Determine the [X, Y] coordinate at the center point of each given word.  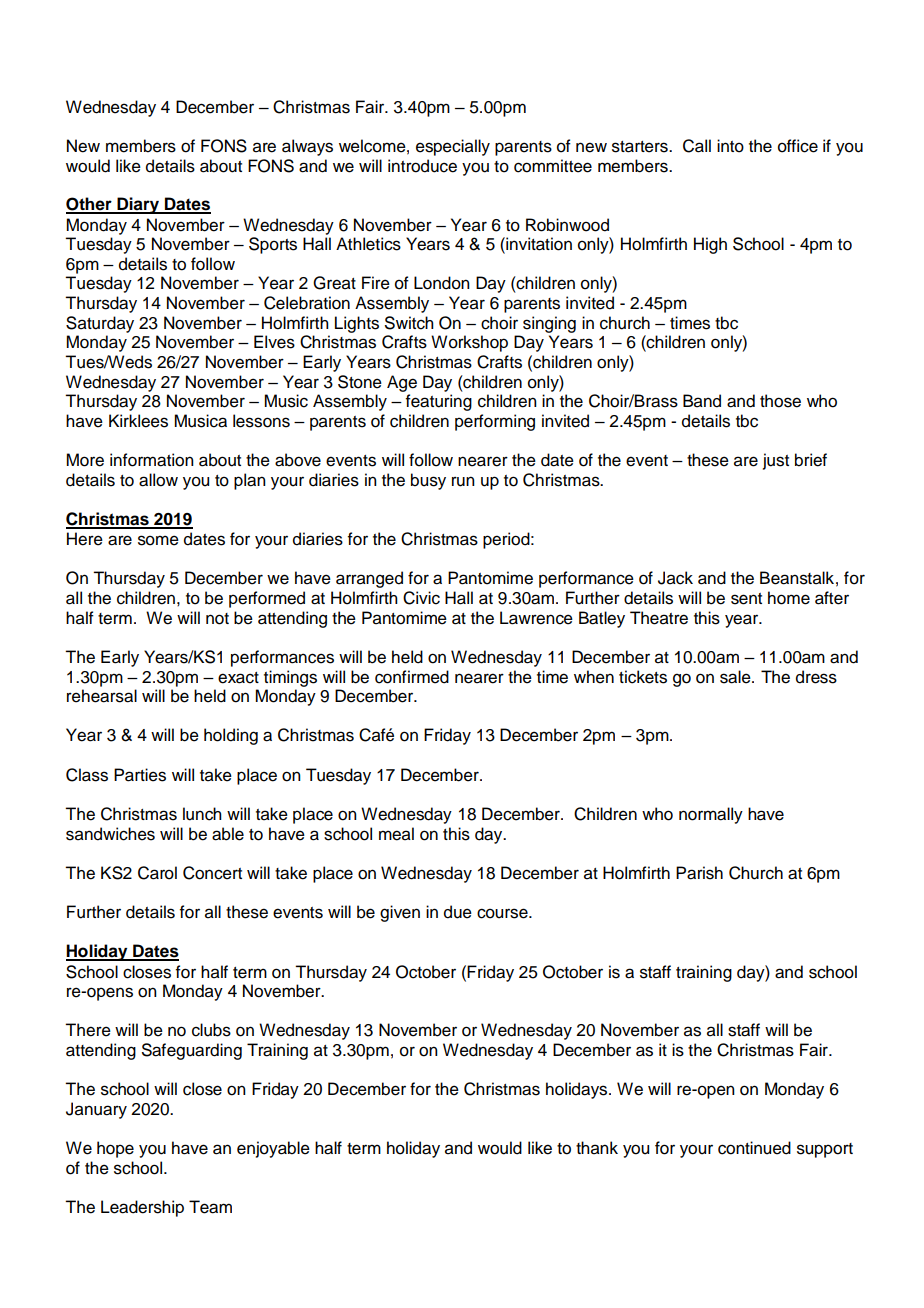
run [463, 481]
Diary [138, 205]
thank [597, 1148]
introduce [422, 166]
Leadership [142, 1208]
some [158, 540]
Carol [157, 873]
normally [711, 815]
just [776, 461]
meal [396, 834]
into [730, 146]
